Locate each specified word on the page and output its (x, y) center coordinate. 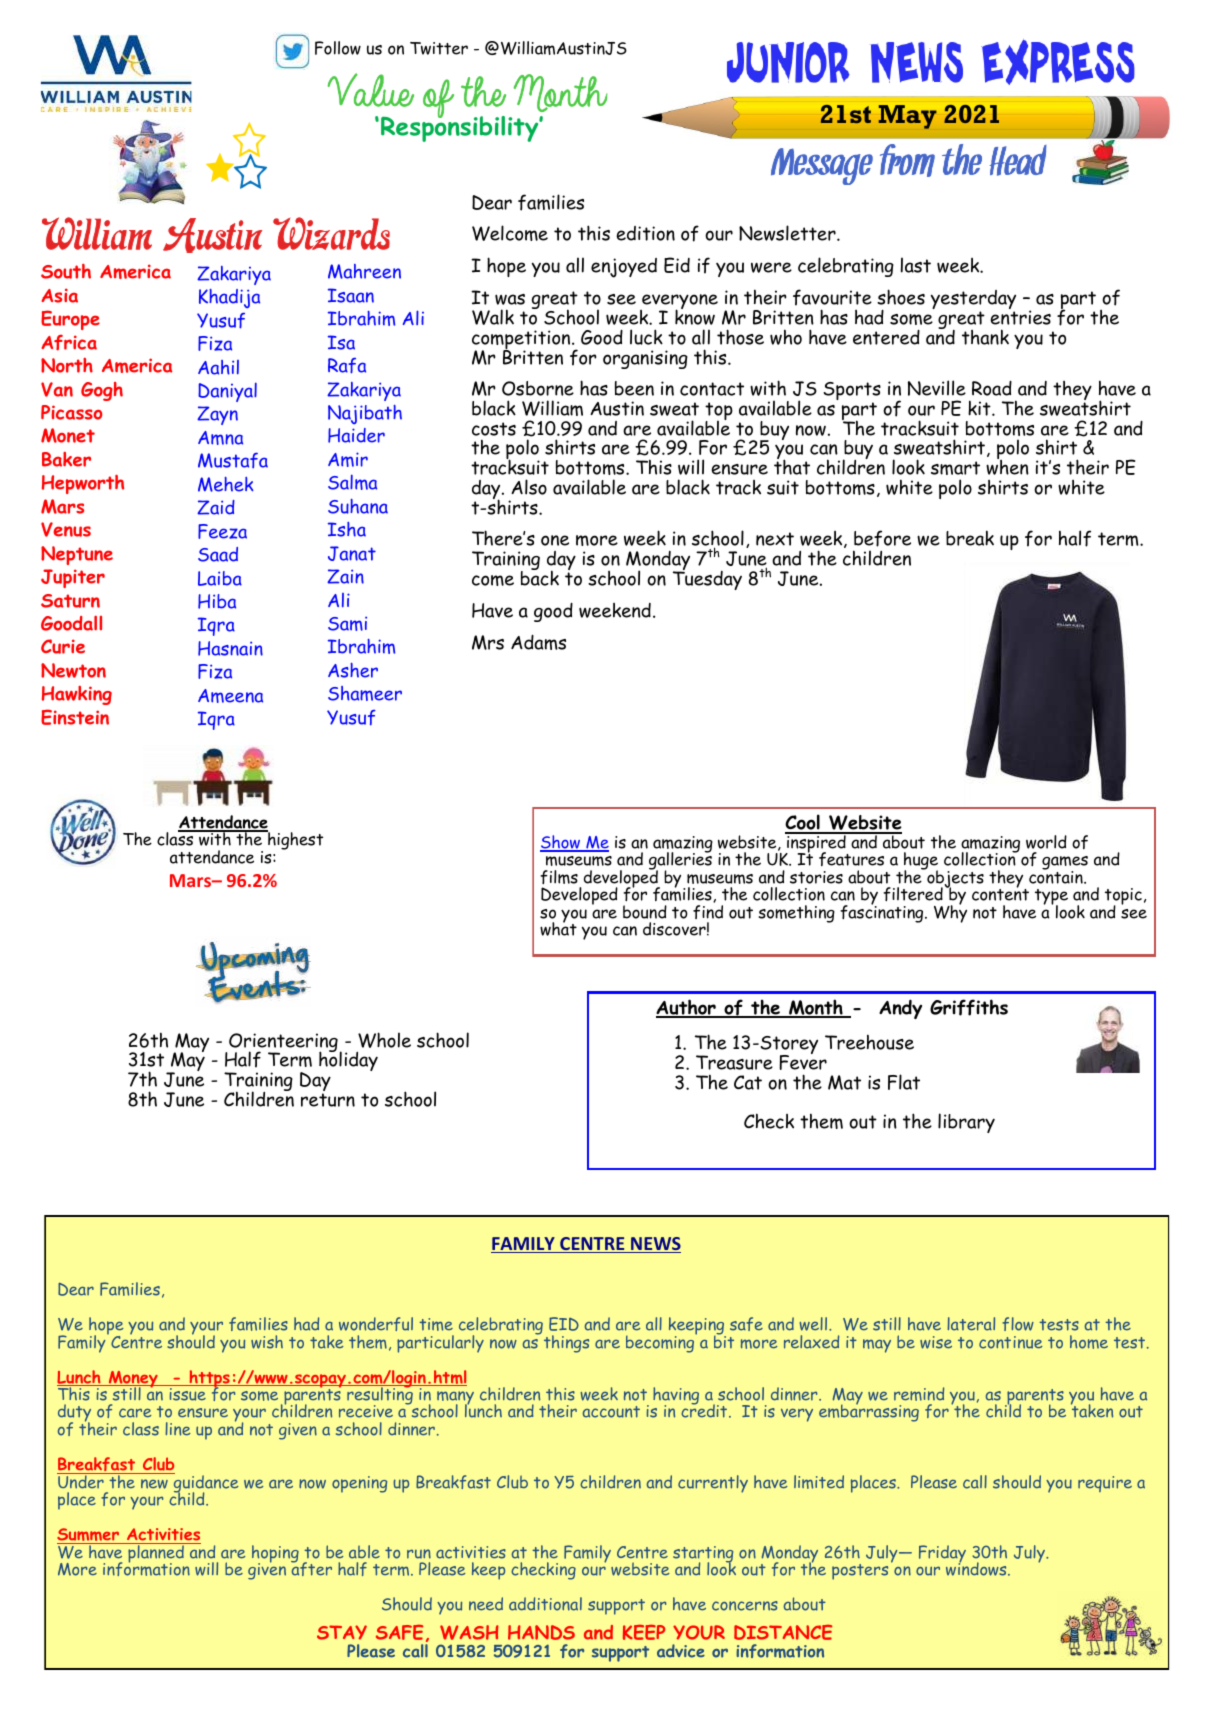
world (1046, 842)
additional (545, 1604)
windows (977, 1568)
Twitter (439, 48)
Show (561, 843)
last (916, 265)
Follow (338, 48)
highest (294, 840)
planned (156, 1554)
